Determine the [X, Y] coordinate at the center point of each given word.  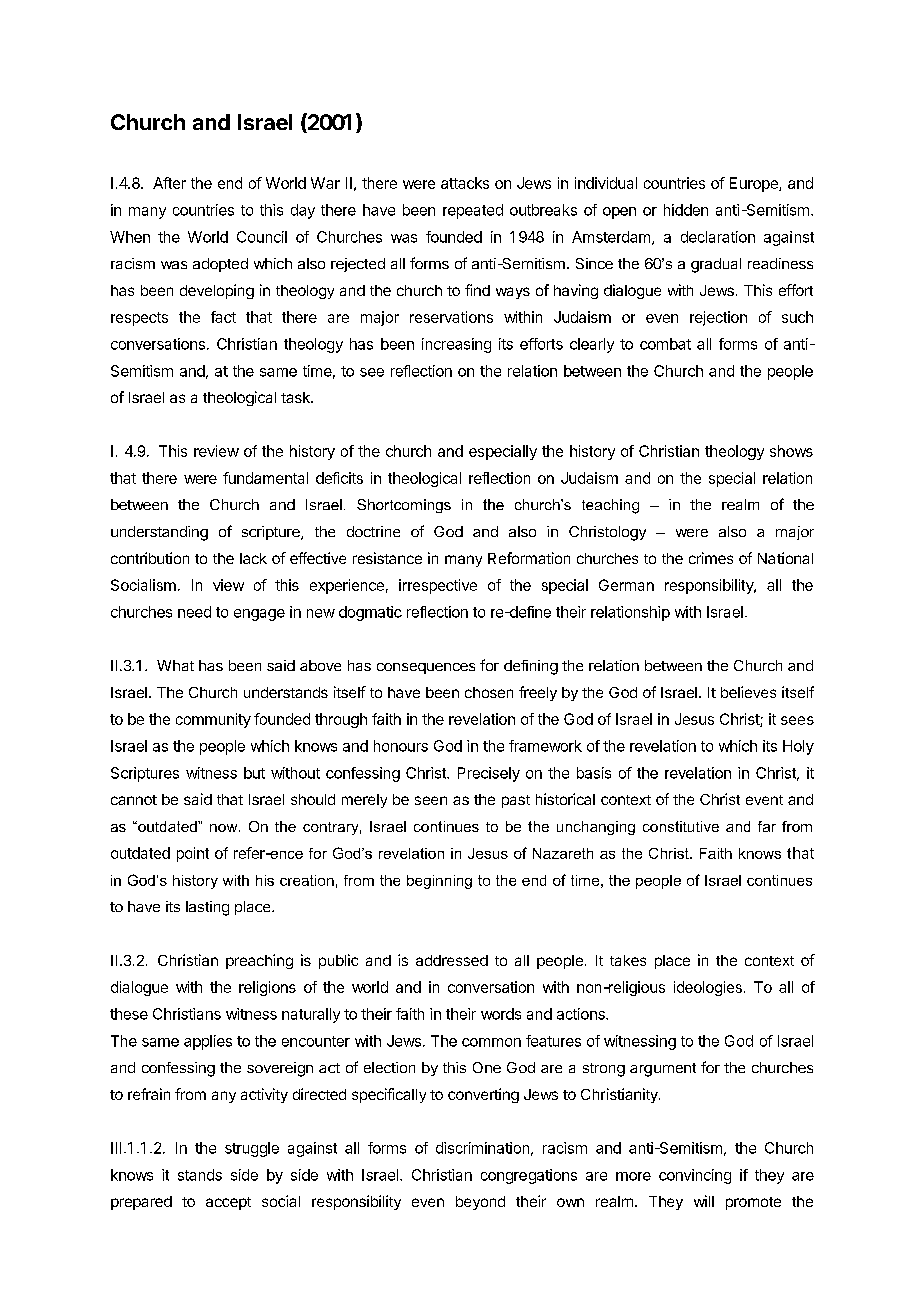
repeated [473, 211]
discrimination [482, 1148]
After [169, 183]
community [213, 720]
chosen [489, 692]
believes [748, 692]
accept [228, 1203]
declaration [718, 237]
